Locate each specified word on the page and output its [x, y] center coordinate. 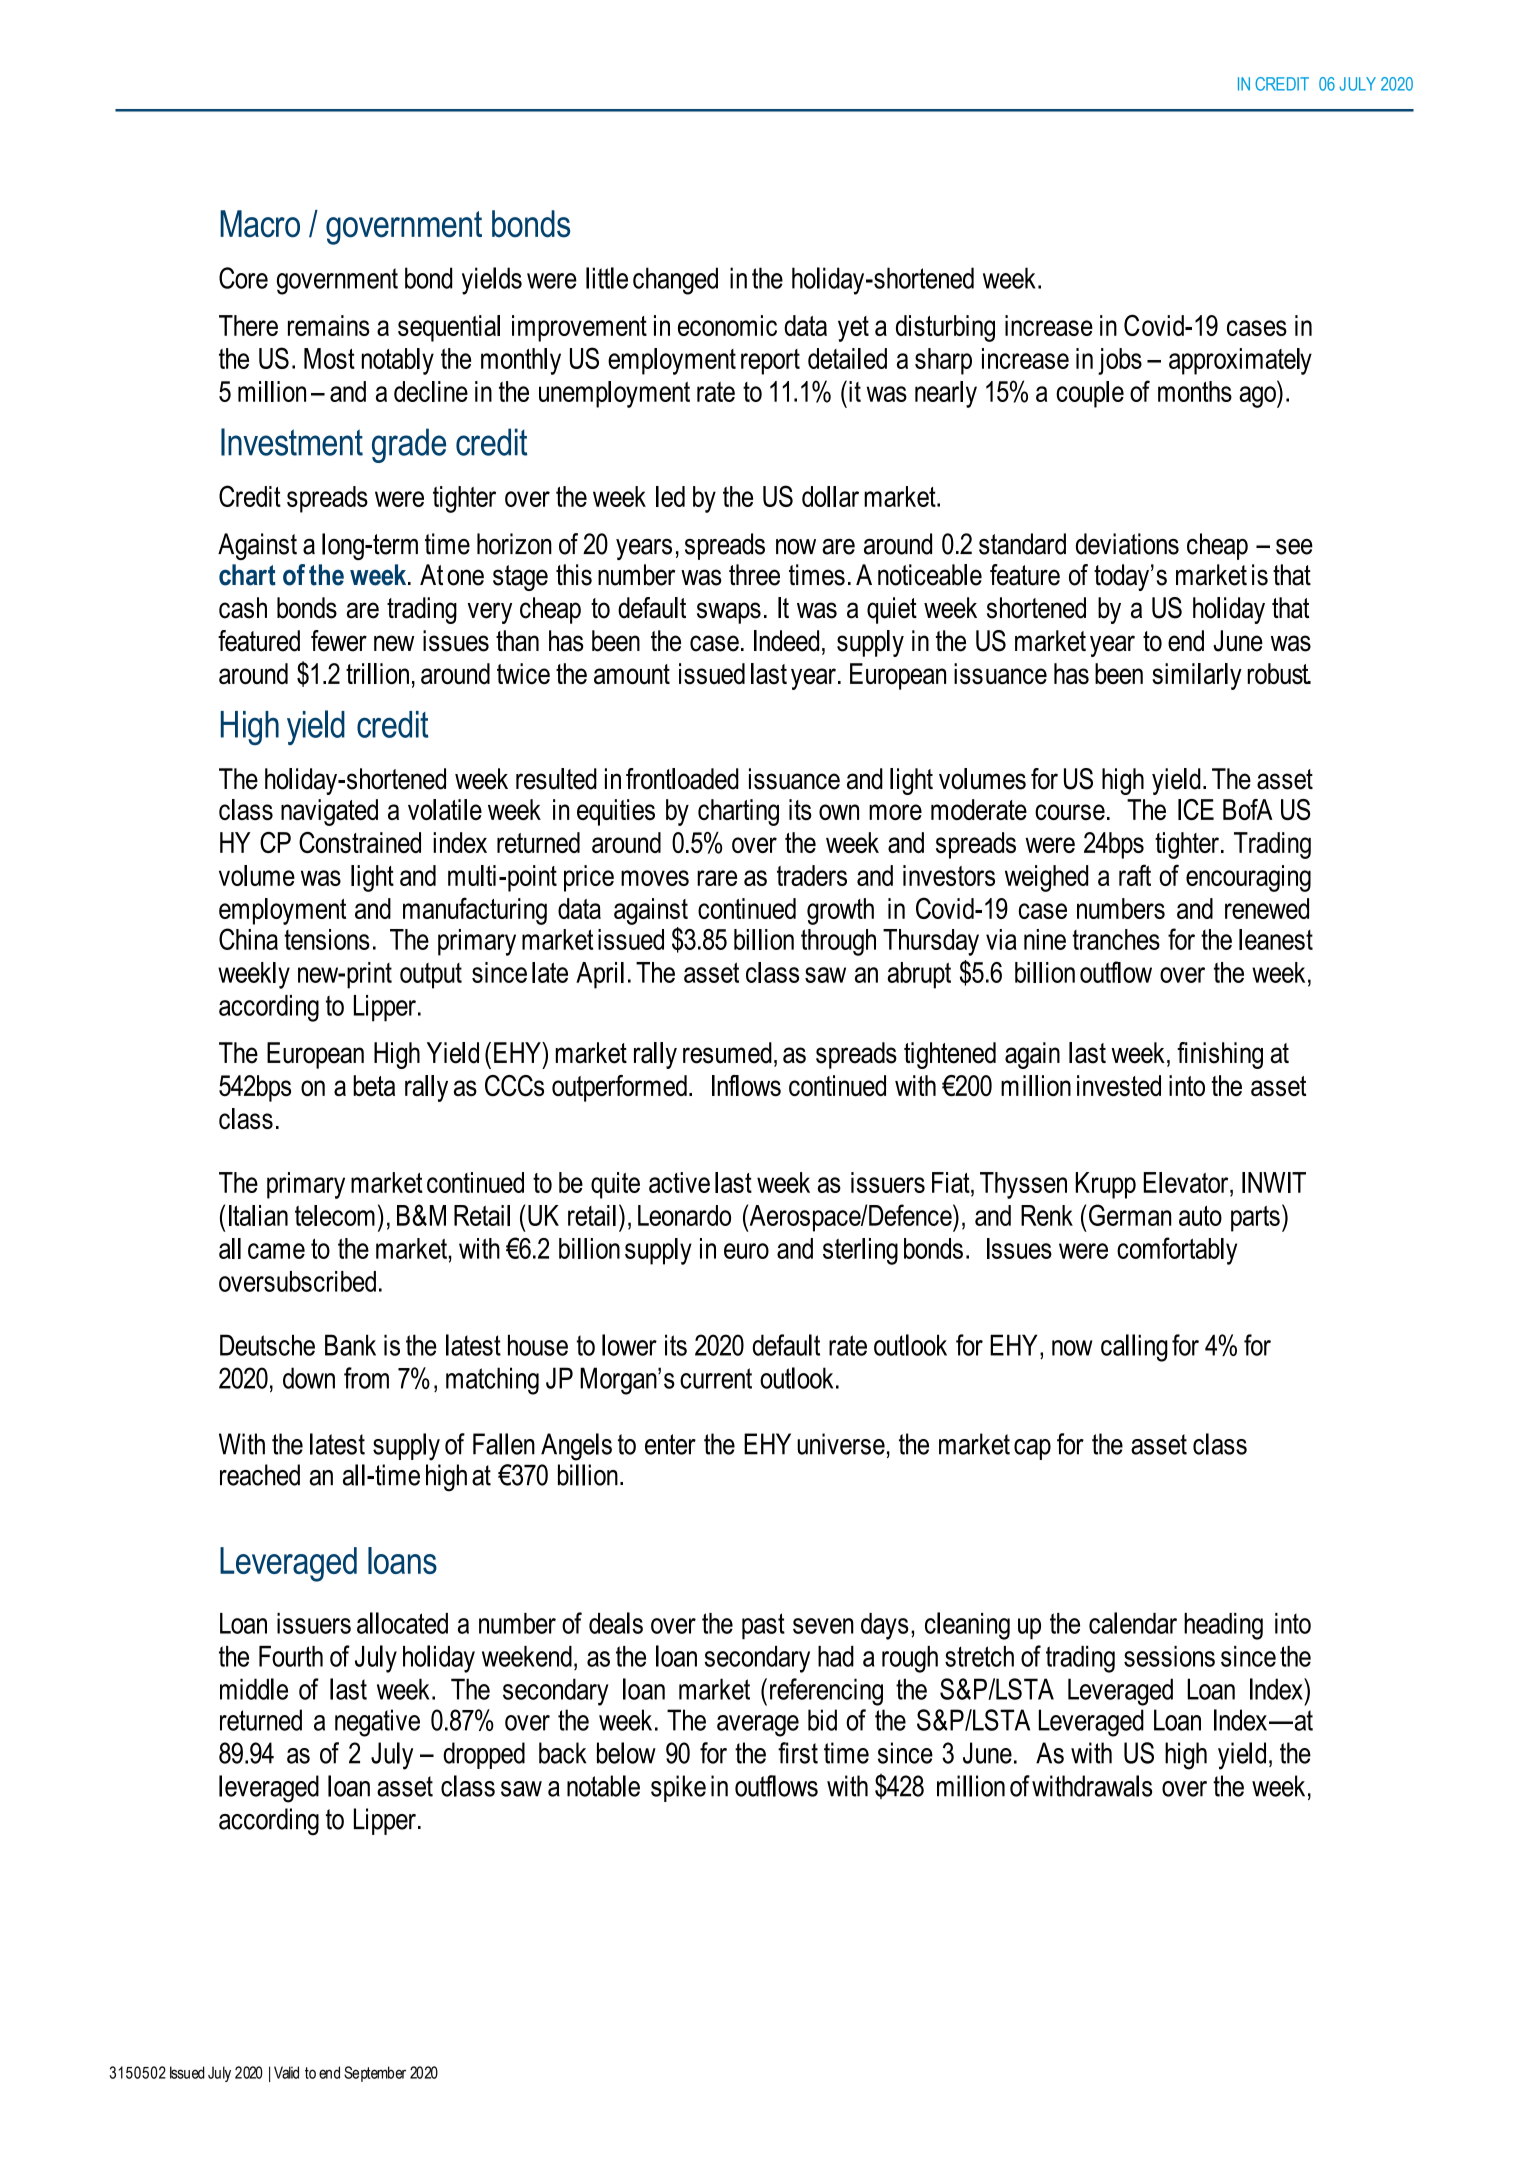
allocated [402, 1623]
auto [1200, 1215]
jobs [1120, 361]
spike [678, 1788]
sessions [1169, 1656]
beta [374, 1085]
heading [1223, 1626]
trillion [377, 674]
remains [329, 325]
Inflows [746, 1085]
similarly [1197, 676]
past [763, 1626]
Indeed [786, 641]
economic [727, 325]
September [375, 2074]
